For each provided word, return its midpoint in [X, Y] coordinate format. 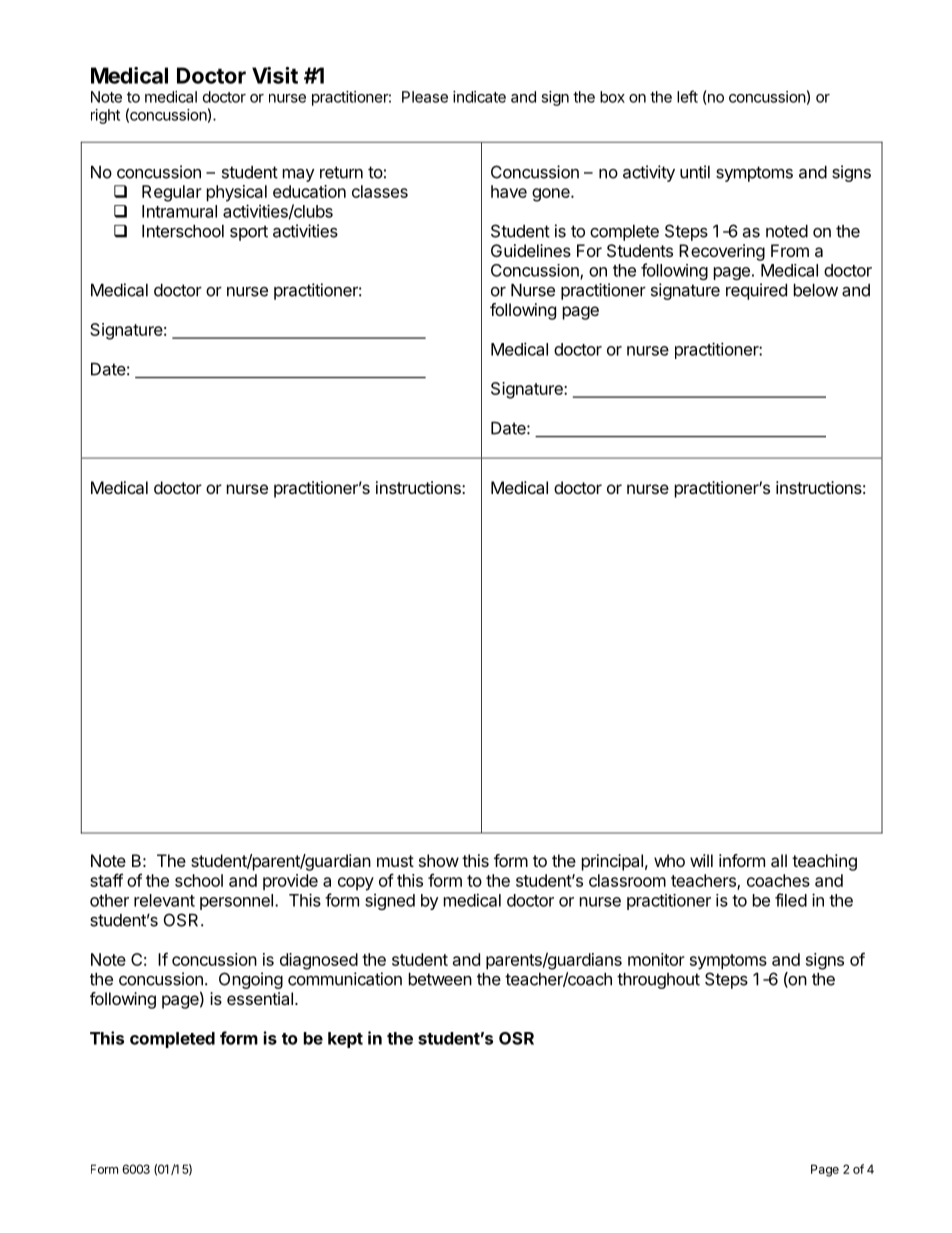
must [395, 861]
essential [260, 998]
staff [106, 880]
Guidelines [531, 250]
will [701, 860]
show [439, 860]
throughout [658, 981]
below [816, 290]
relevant [164, 900]
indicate [479, 97]
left [687, 96]
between [440, 979]
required [756, 291]
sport [249, 233]
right [105, 116]
